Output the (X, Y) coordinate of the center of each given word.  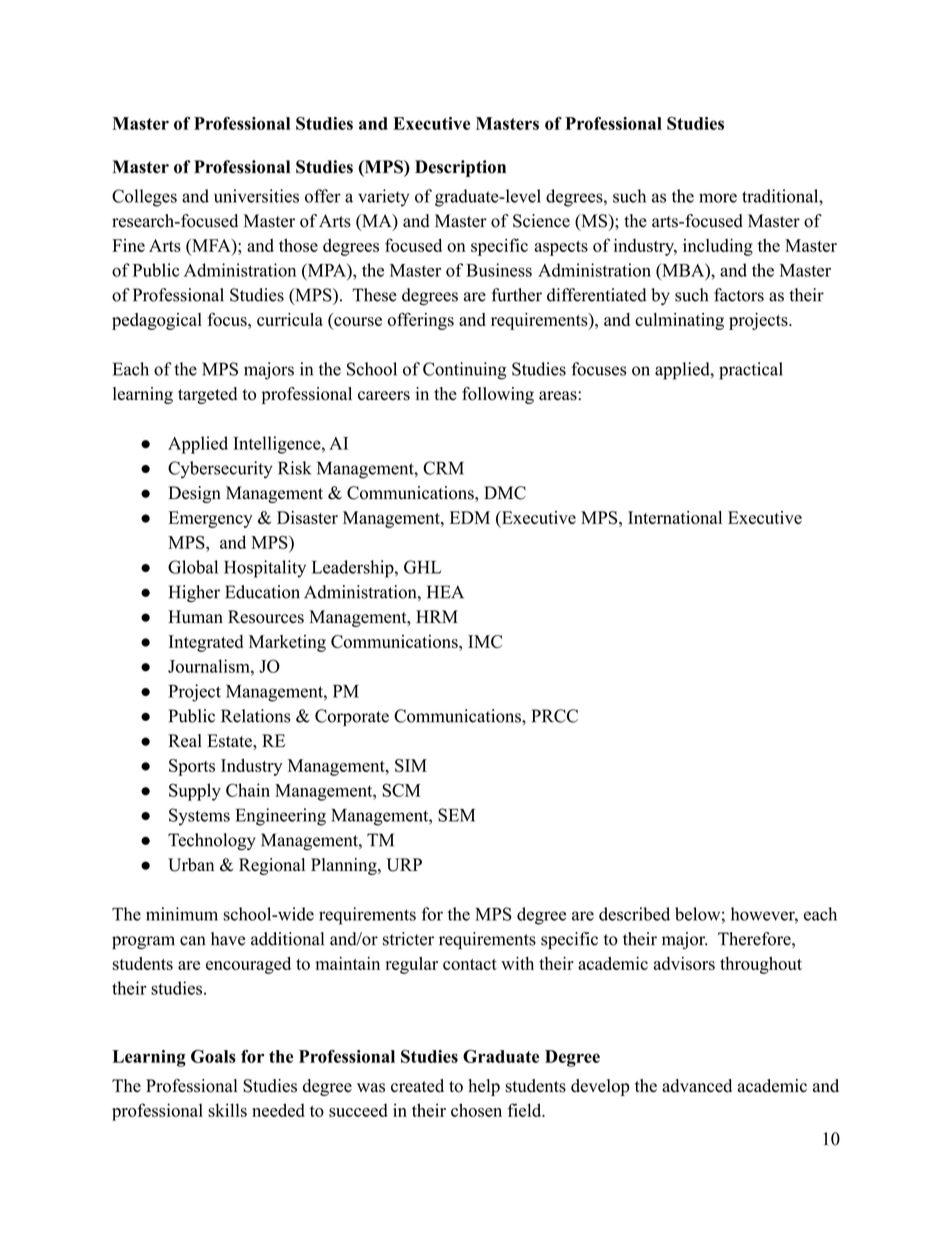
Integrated (206, 643)
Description (460, 168)
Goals (213, 1056)
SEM (456, 815)
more (718, 198)
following (498, 395)
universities (256, 196)
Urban (191, 865)
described (634, 914)
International (675, 517)
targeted (207, 395)
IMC (485, 641)
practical (751, 371)
